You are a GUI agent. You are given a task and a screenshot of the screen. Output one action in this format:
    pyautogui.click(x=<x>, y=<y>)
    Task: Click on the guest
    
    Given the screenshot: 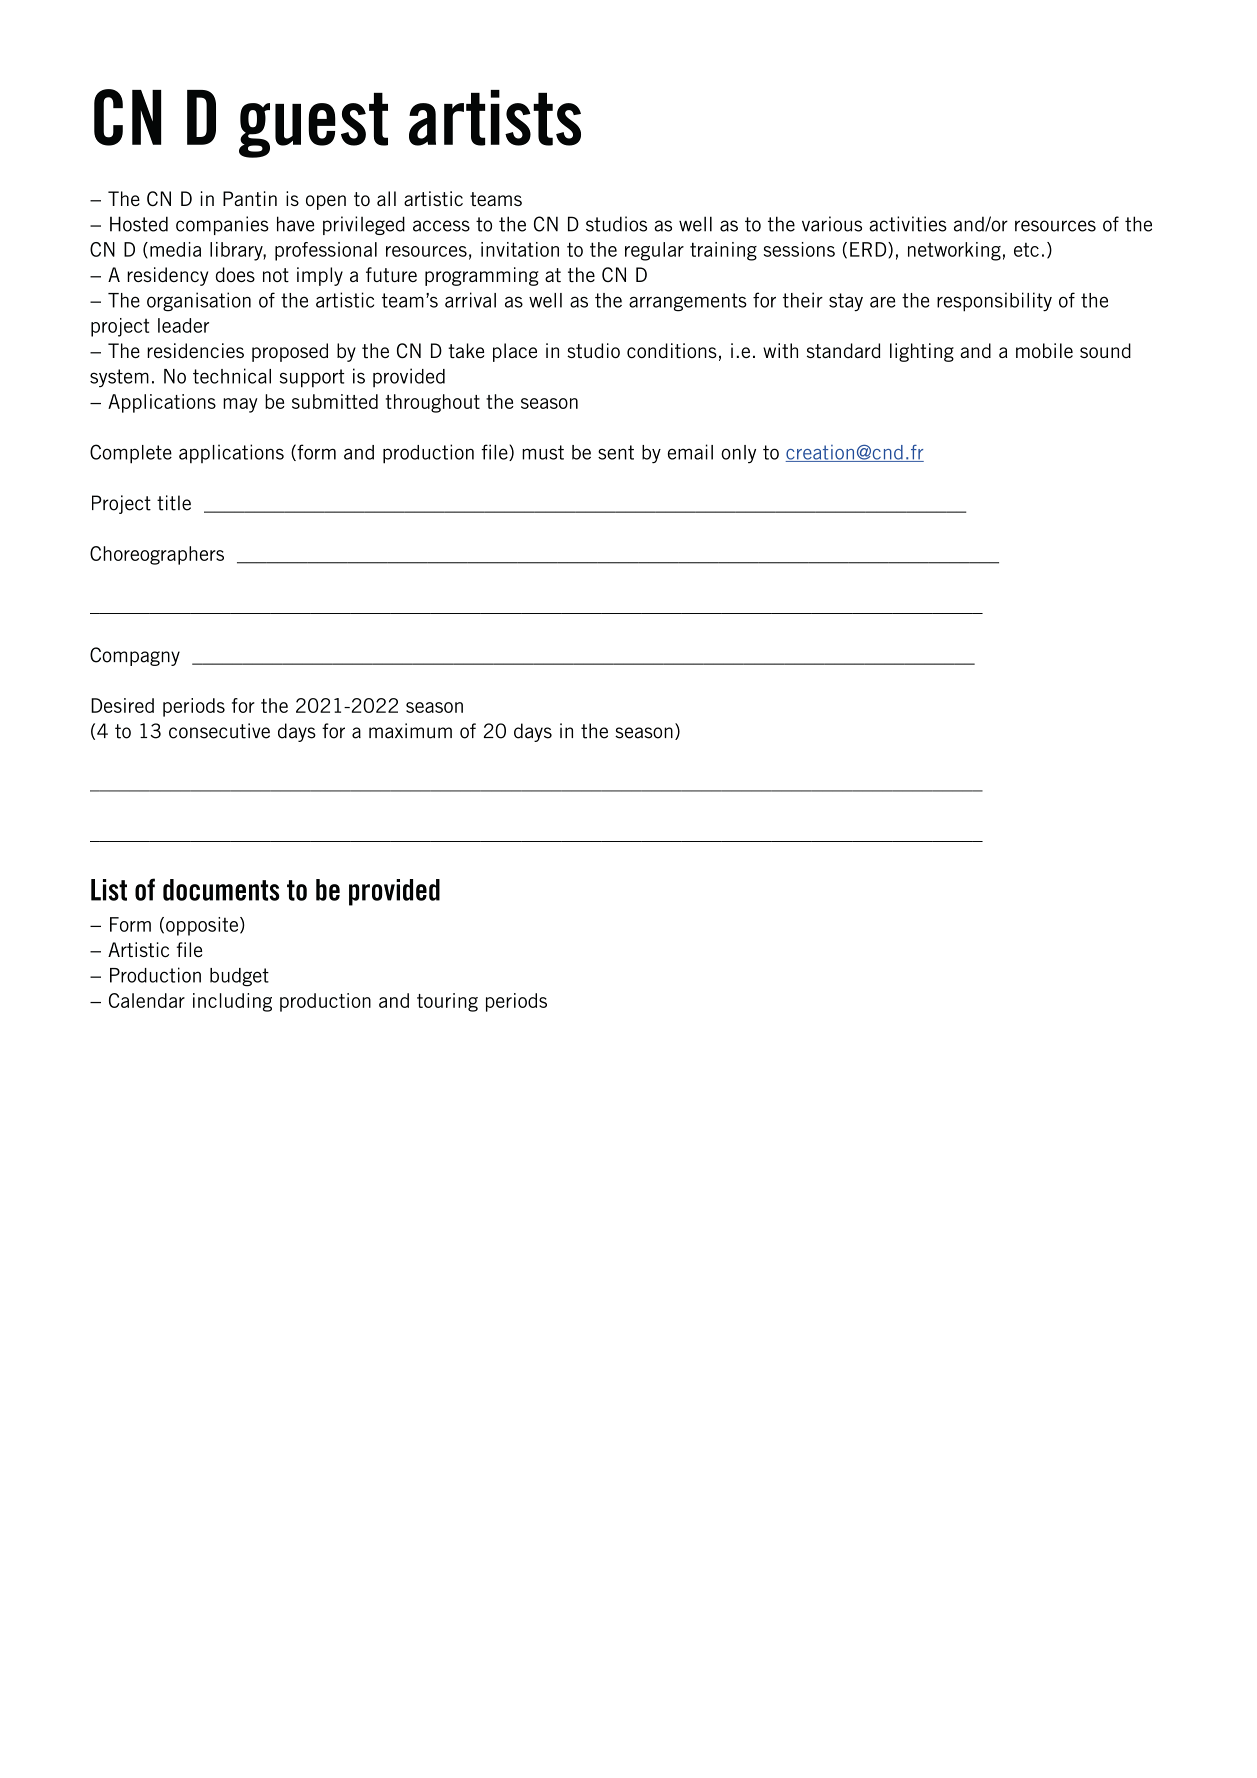 What is the action you would take?
    pyautogui.click(x=313, y=125)
